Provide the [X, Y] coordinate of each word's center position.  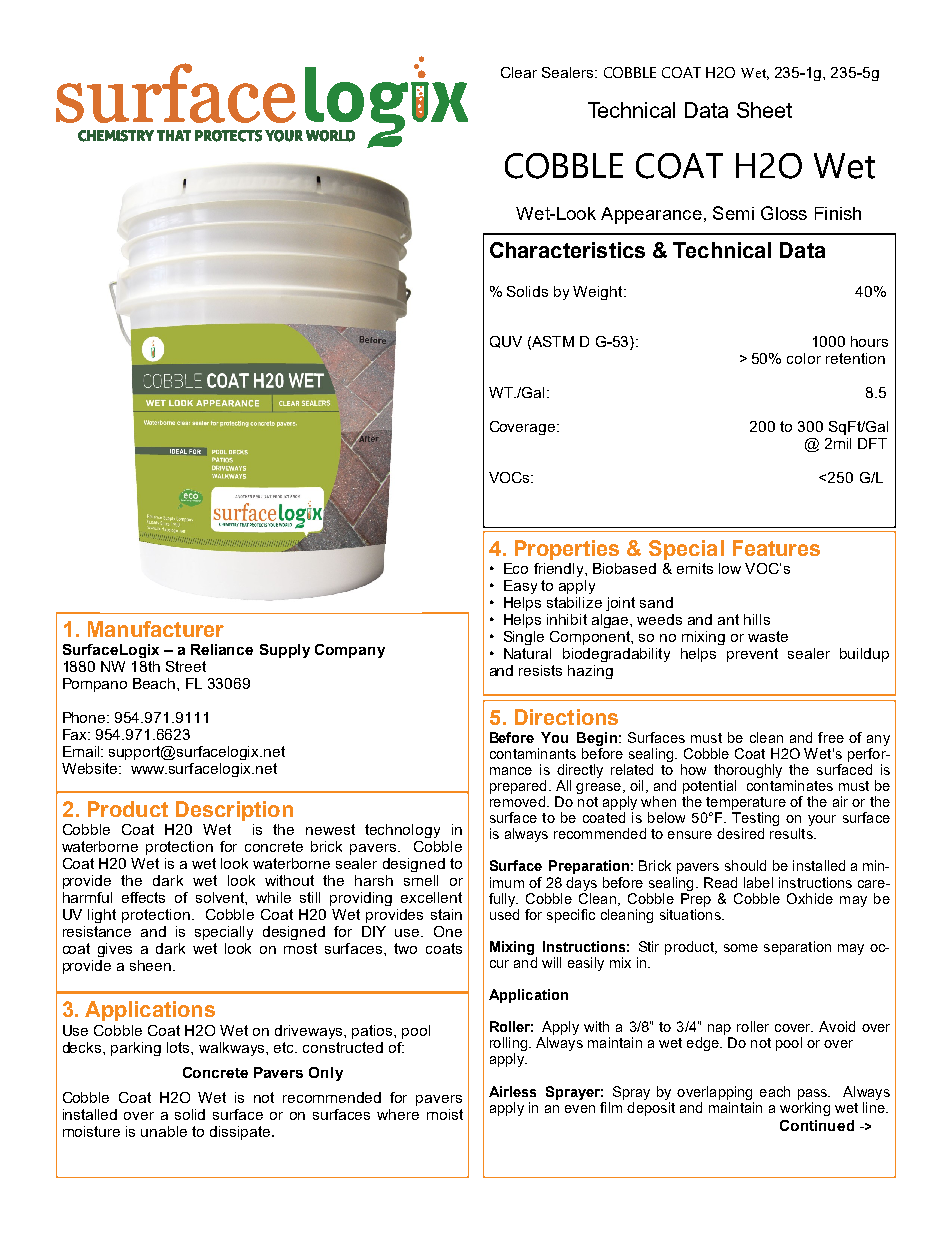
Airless [512, 1091]
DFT [872, 443]
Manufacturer [156, 629]
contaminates [790, 785]
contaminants [533, 753]
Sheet [764, 110]
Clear [519, 72]
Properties [567, 550]
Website [91, 768]
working [805, 1109]
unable [164, 1131]
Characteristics [567, 250]
